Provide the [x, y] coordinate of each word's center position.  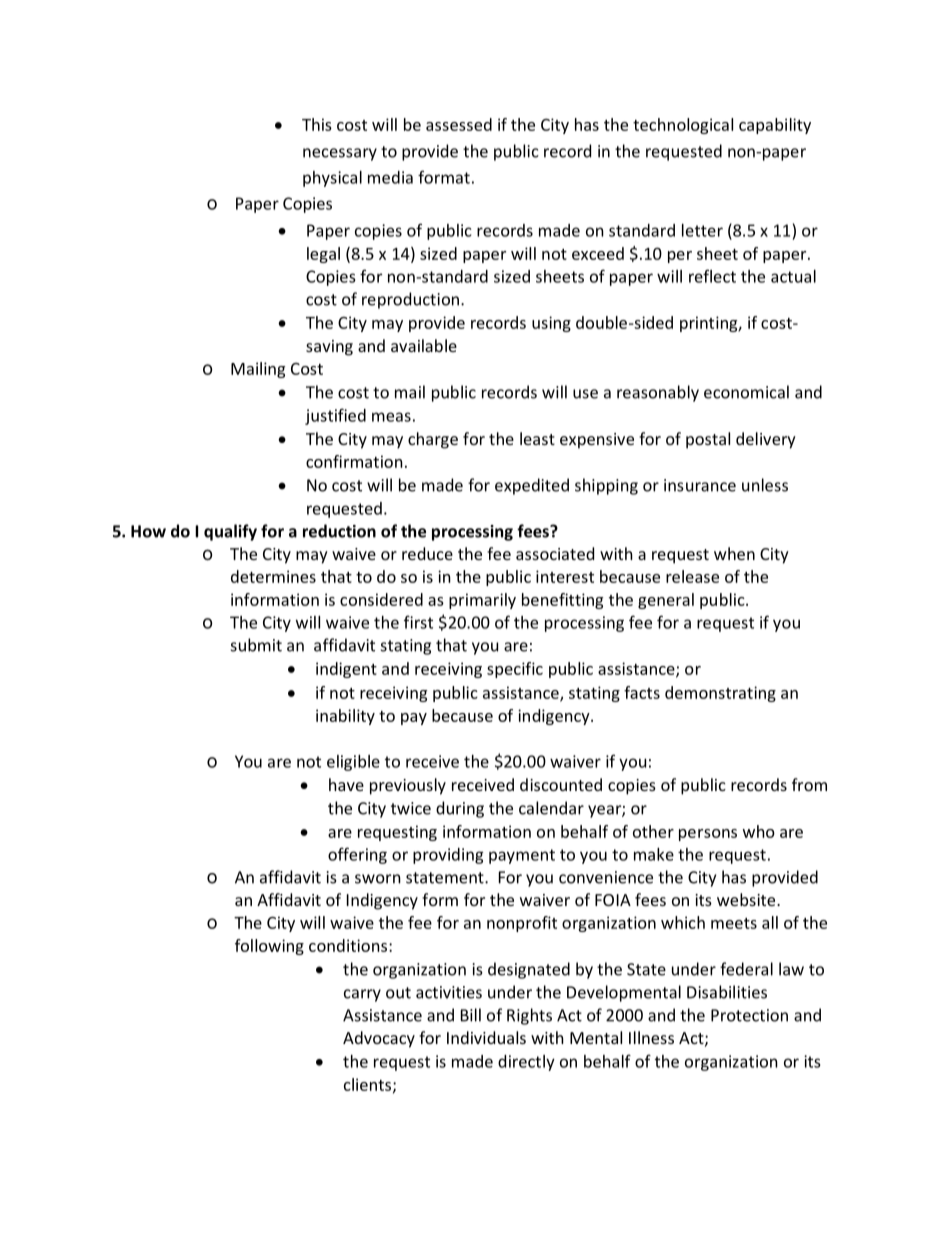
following [269, 947]
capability [775, 126]
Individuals [486, 1037]
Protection [749, 1015]
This [317, 124]
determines [273, 576]
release [692, 576]
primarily [482, 601]
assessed [459, 124]
